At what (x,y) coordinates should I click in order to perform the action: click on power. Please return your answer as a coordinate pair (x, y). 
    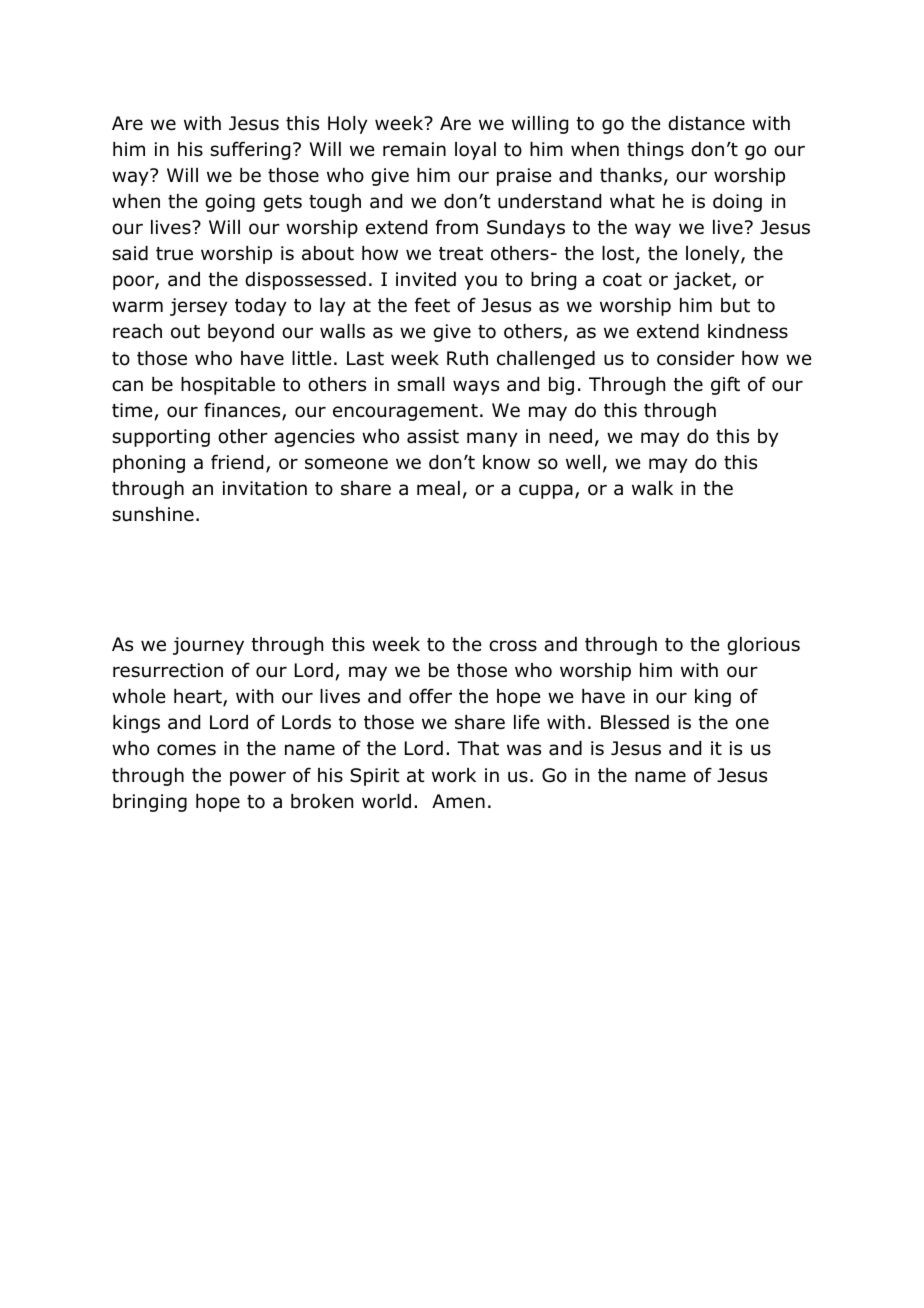
    Looking at the image, I should click on (258, 778).
